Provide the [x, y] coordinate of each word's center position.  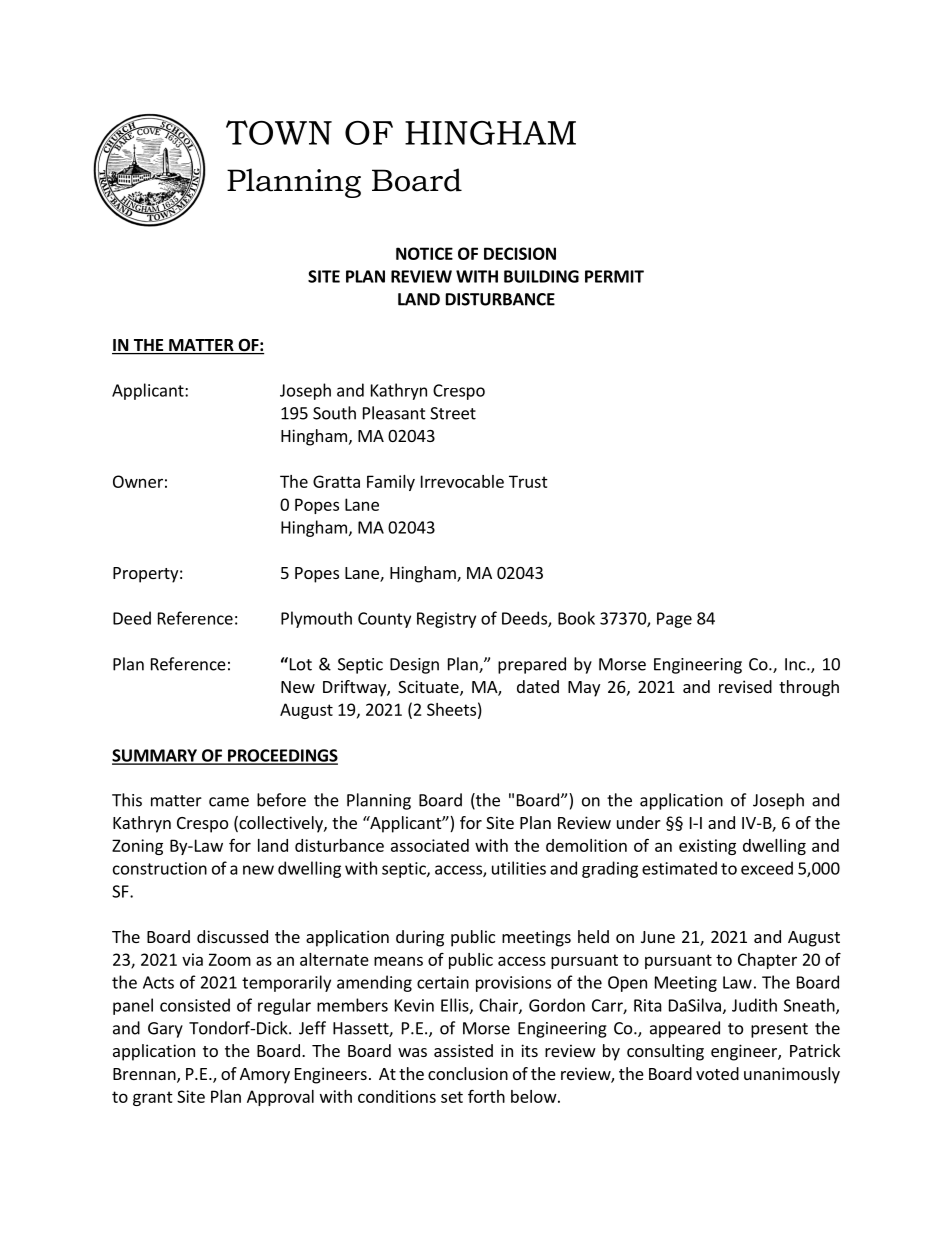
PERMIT [614, 276]
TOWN [279, 132]
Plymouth [316, 619]
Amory [265, 1076]
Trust [528, 481]
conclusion [468, 1073]
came [229, 802]
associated [430, 845]
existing [707, 847]
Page [674, 620]
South [334, 413]
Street [453, 413]
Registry [446, 620]
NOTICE [424, 253]
